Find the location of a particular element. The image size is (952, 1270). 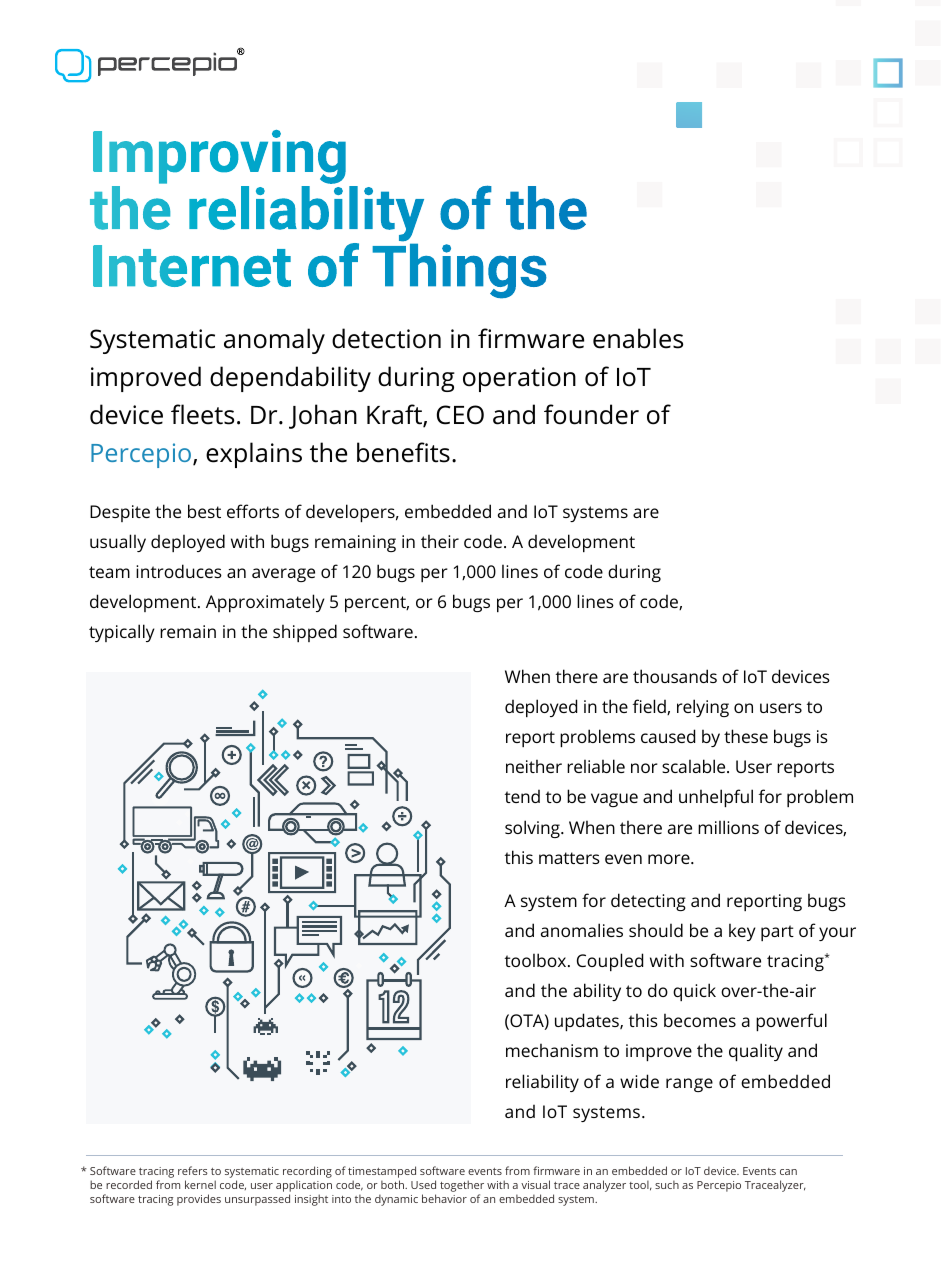

Things is located at coordinates (459, 270).
